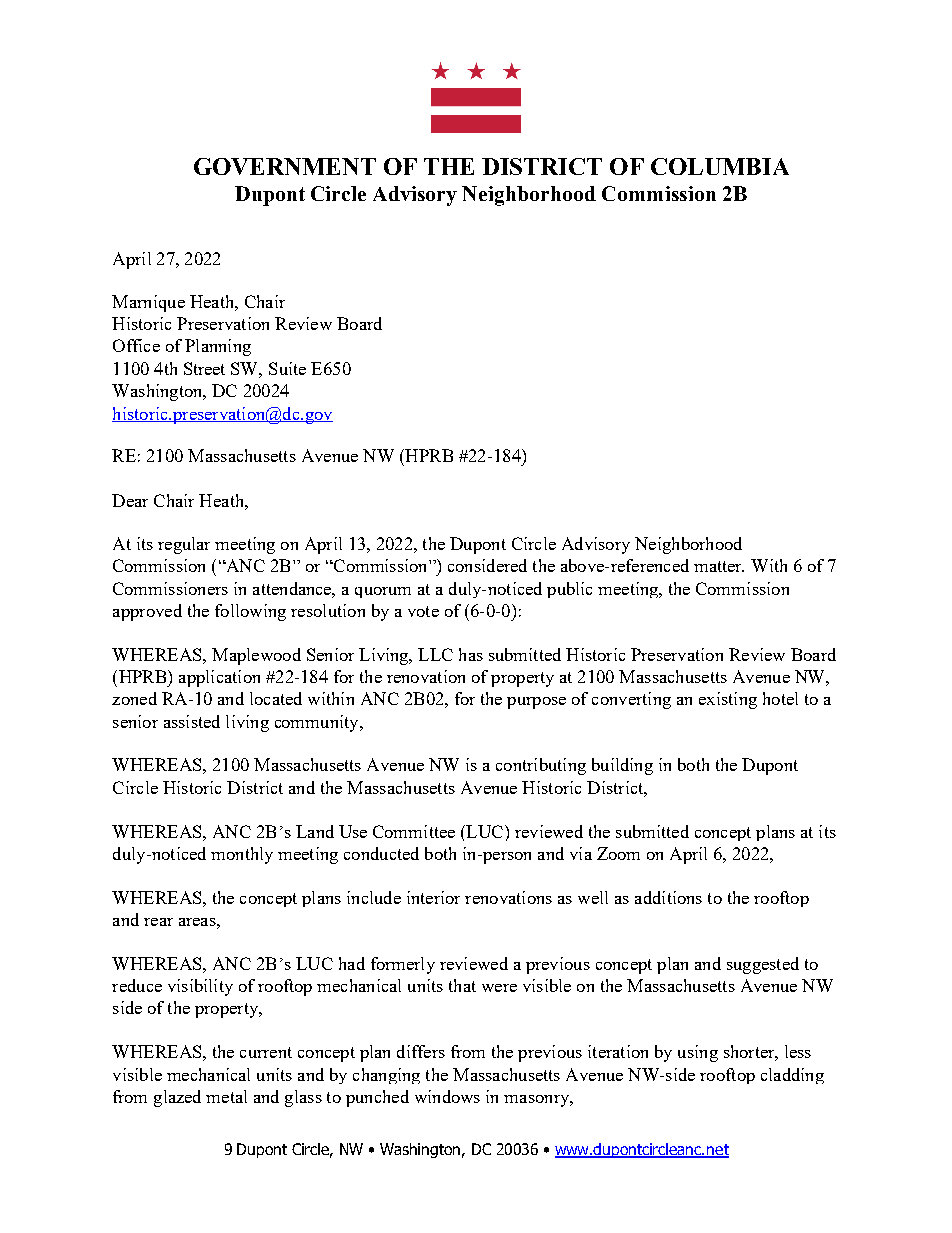  I want to click on GOVERNMENT, so click(285, 166).
